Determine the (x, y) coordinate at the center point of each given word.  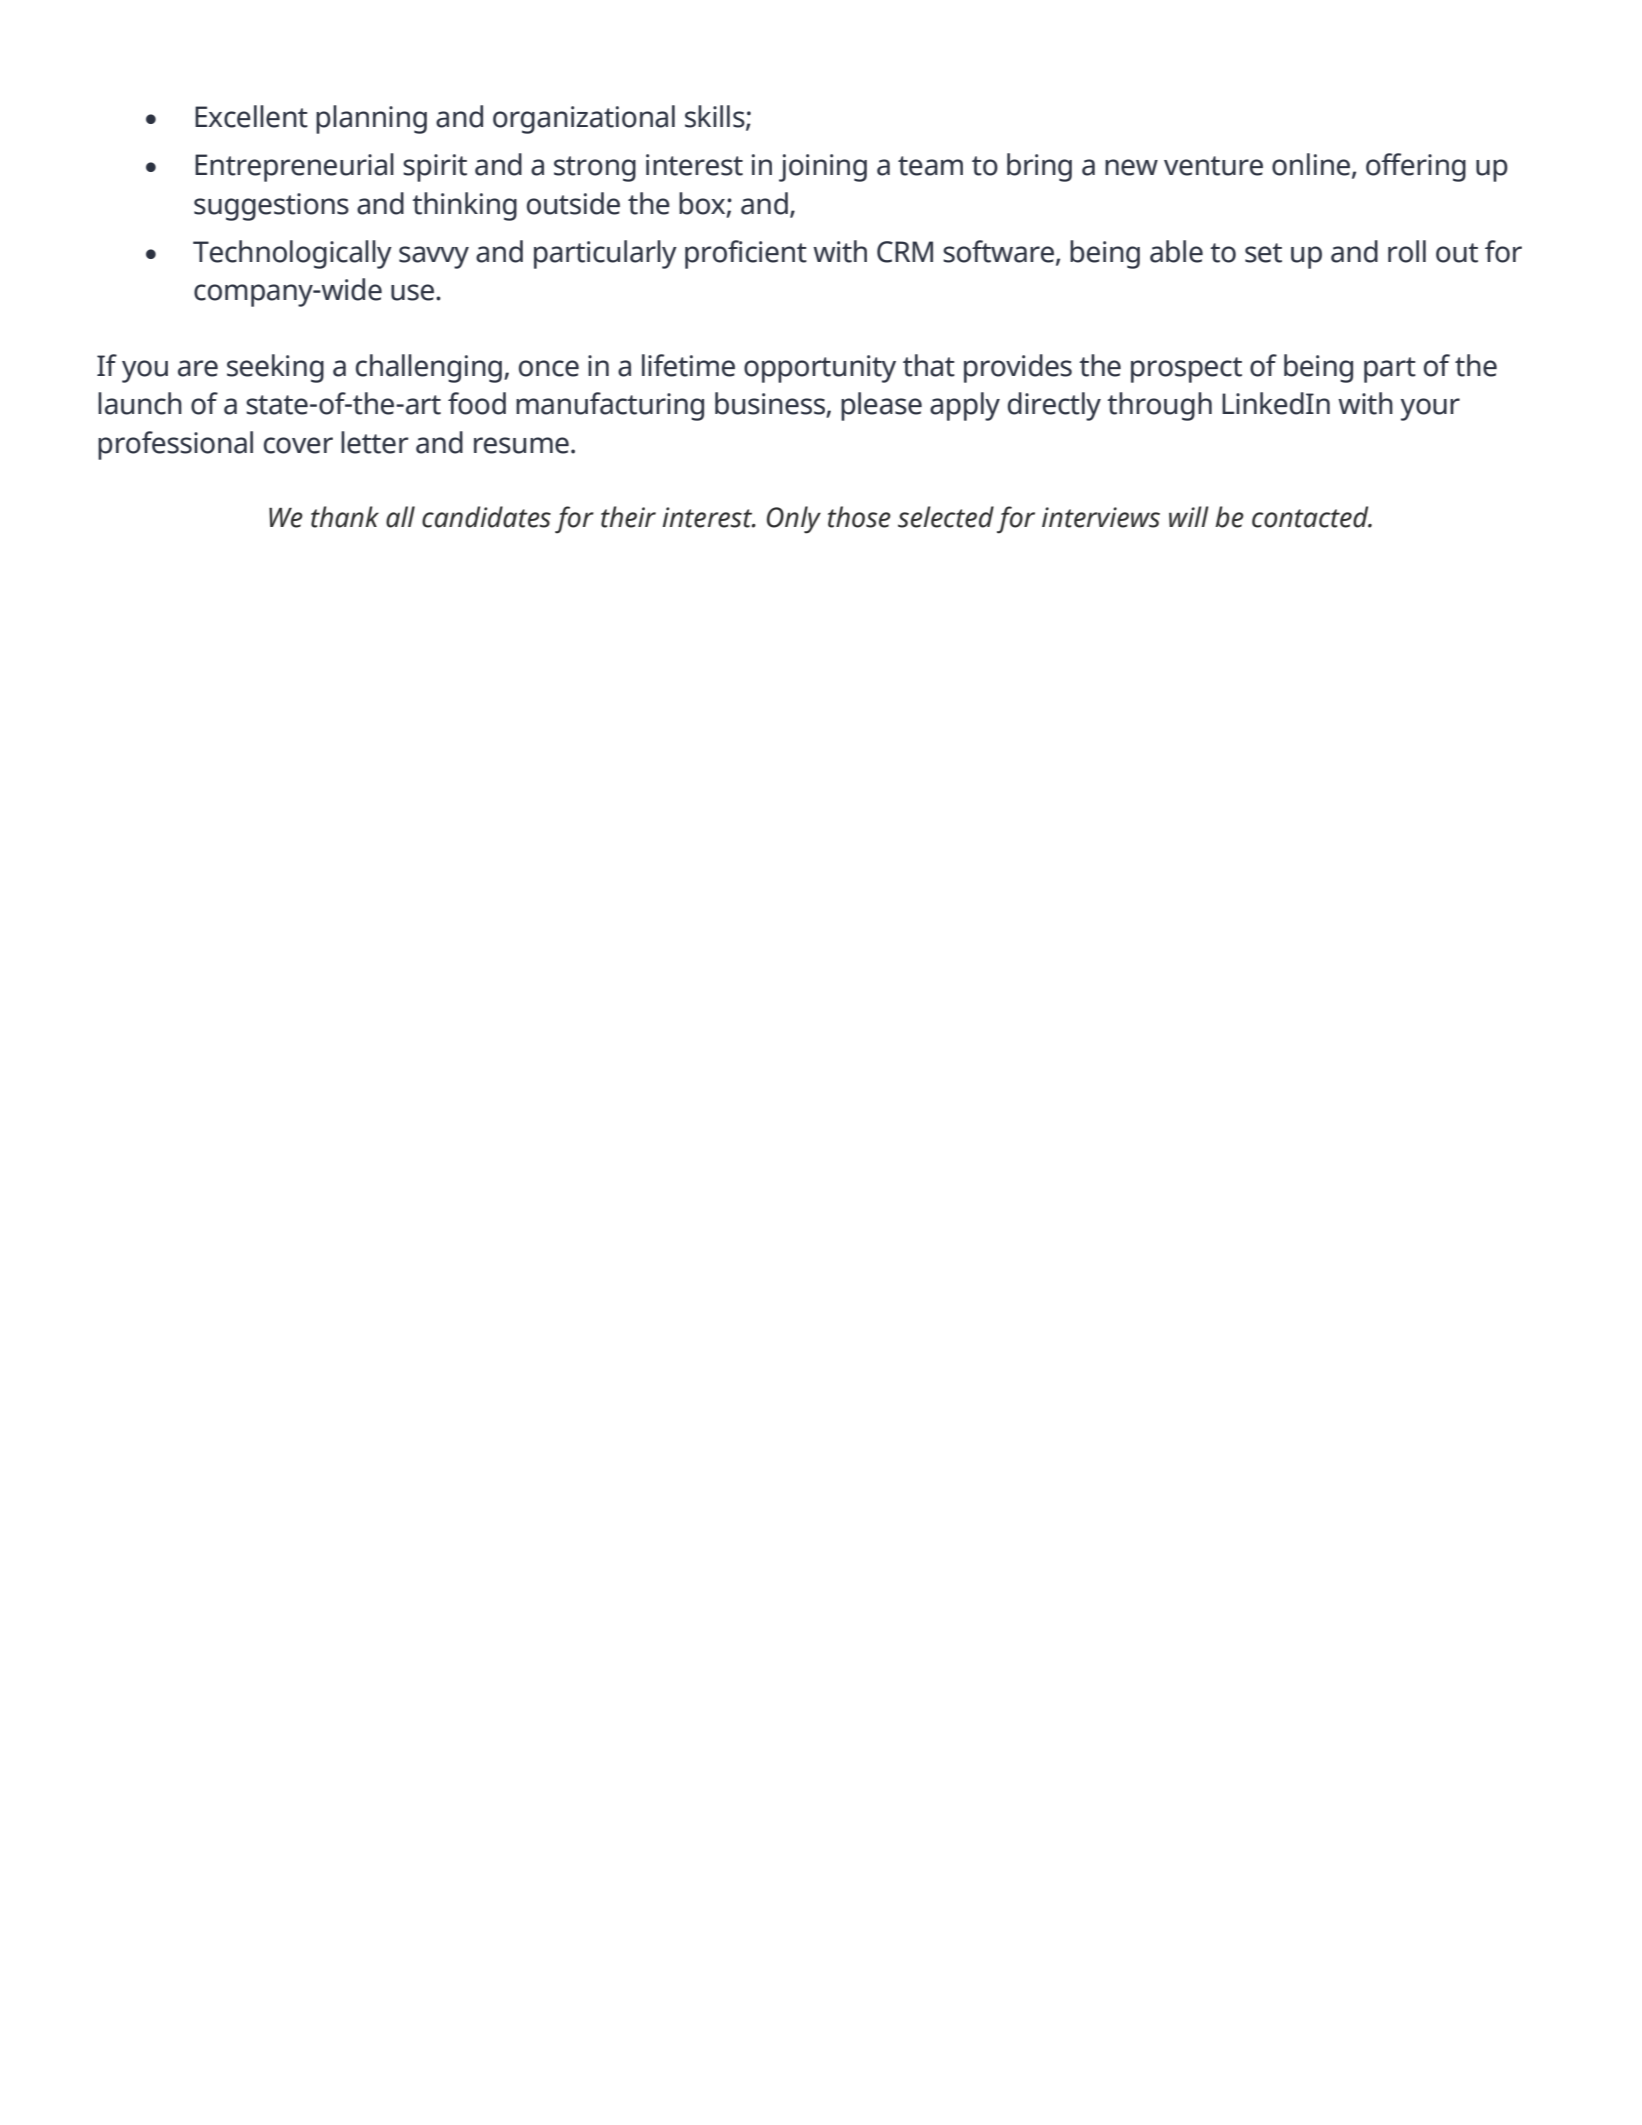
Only (794, 520)
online (1312, 165)
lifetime (688, 365)
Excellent (251, 116)
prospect (1186, 370)
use (414, 292)
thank (345, 517)
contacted (1311, 517)
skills (716, 117)
